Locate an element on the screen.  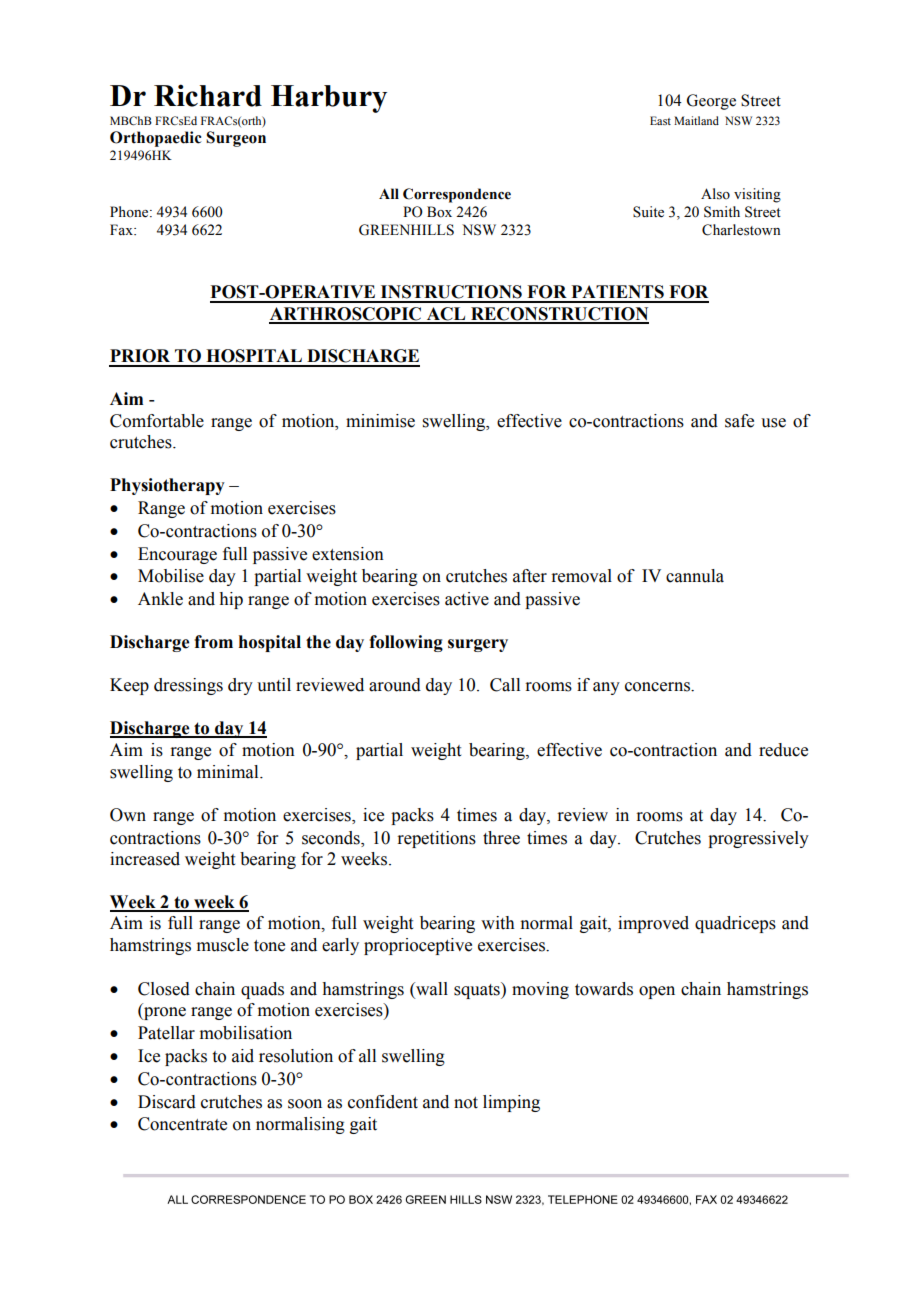
not is located at coordinates (466, 1103).
